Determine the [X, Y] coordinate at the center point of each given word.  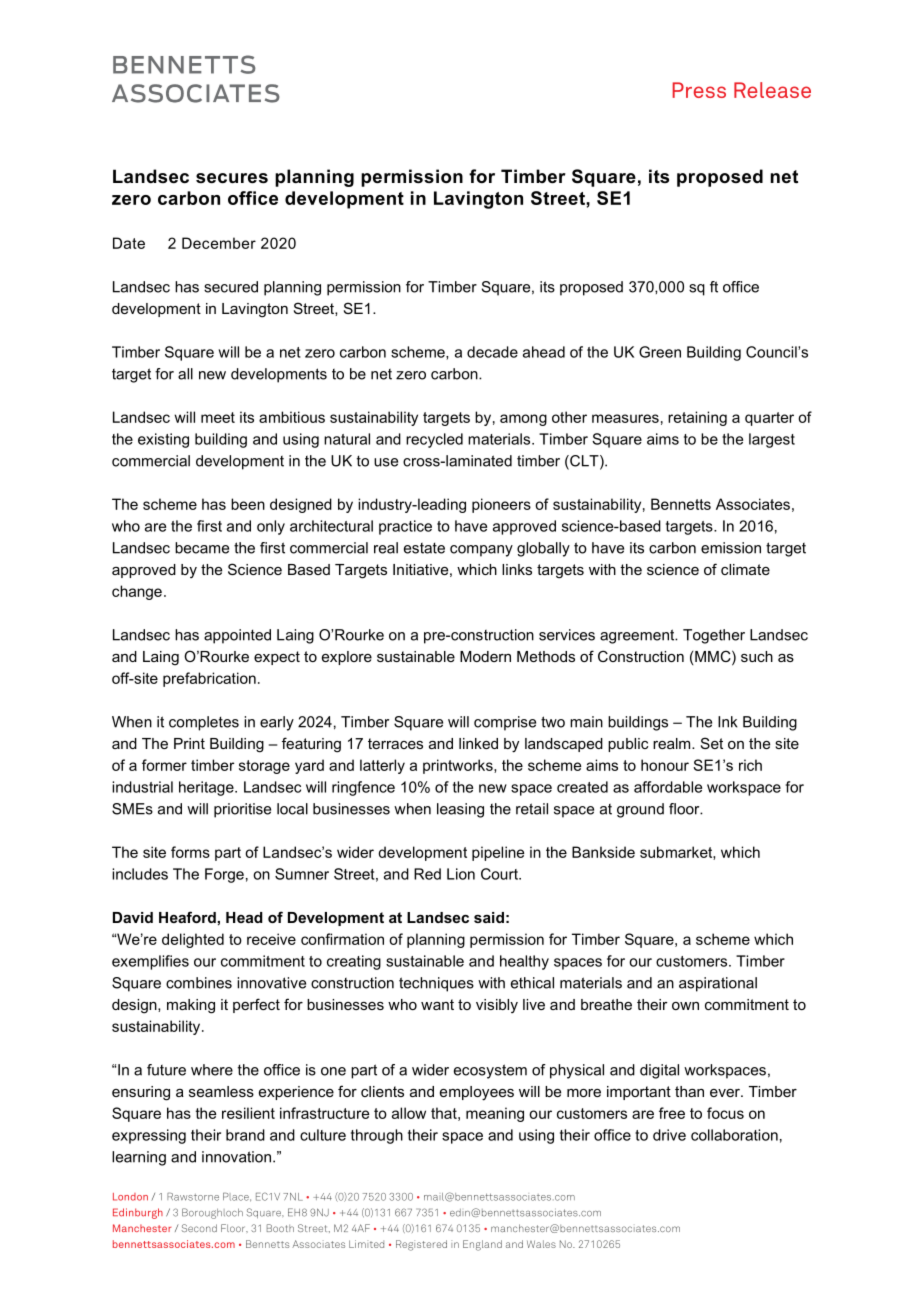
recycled [434, 440]
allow [409, 1113]
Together [714, 636]
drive [669, 1135]
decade [492, 352]
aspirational [718, 984]
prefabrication [209, 679]
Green [660, 352]
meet [218, 417]
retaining [697, 418]
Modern [485, 656]
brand [245, 1135]
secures [232, 178]
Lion [461, 874]
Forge [224, 875]
